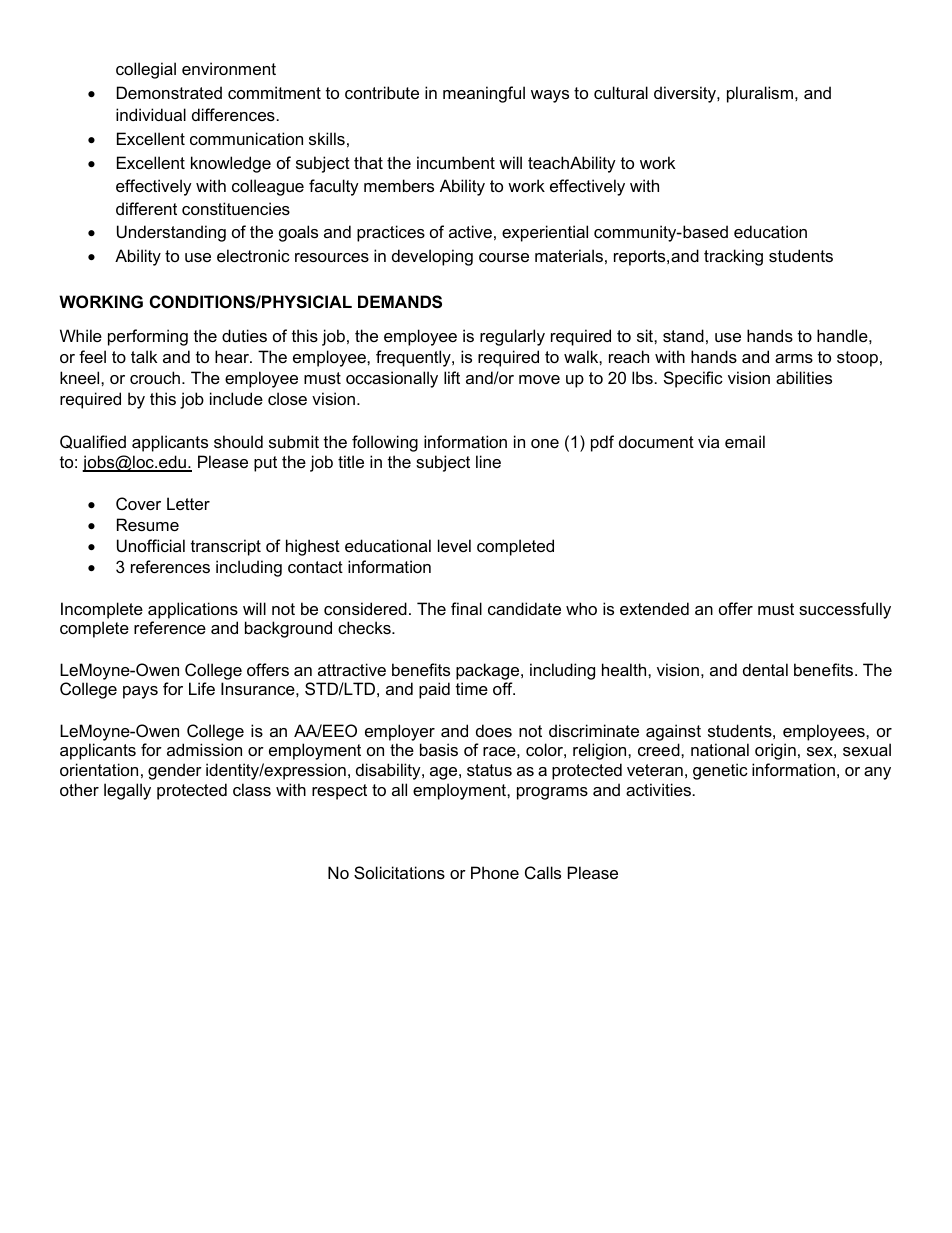  I want to click on line, so click(488, 461).
